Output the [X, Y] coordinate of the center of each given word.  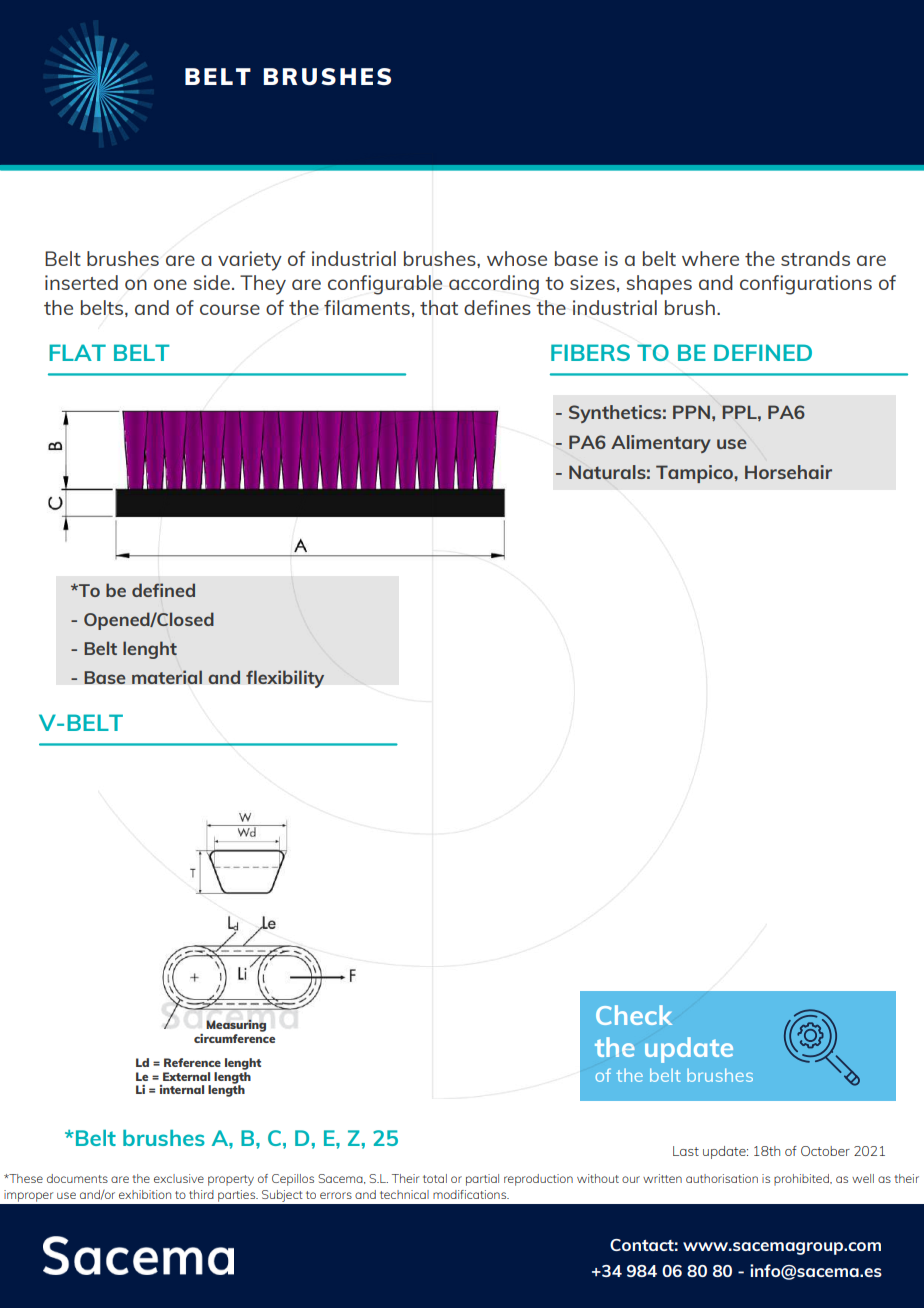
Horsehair [788, 472]
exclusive [179, 1178]
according [494, 285]
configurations [806, 285]
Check [634, 1015]
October [825, 1151]
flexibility [285, 679]
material [167, 677]
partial [482, 1180]
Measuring [236, 1025]
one [170, 284]
